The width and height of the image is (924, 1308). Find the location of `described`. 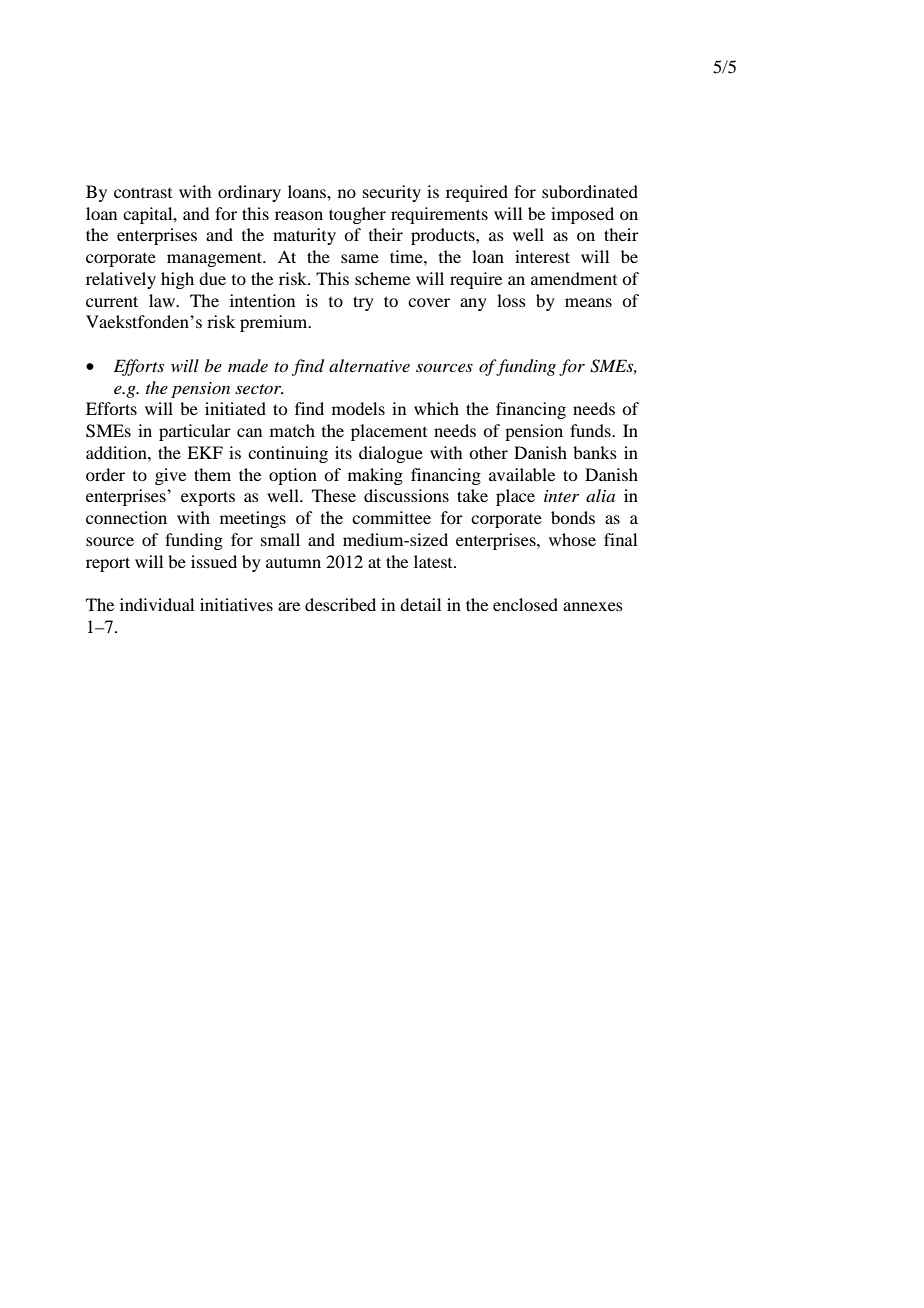

described is located at coordinates (340, 604).
